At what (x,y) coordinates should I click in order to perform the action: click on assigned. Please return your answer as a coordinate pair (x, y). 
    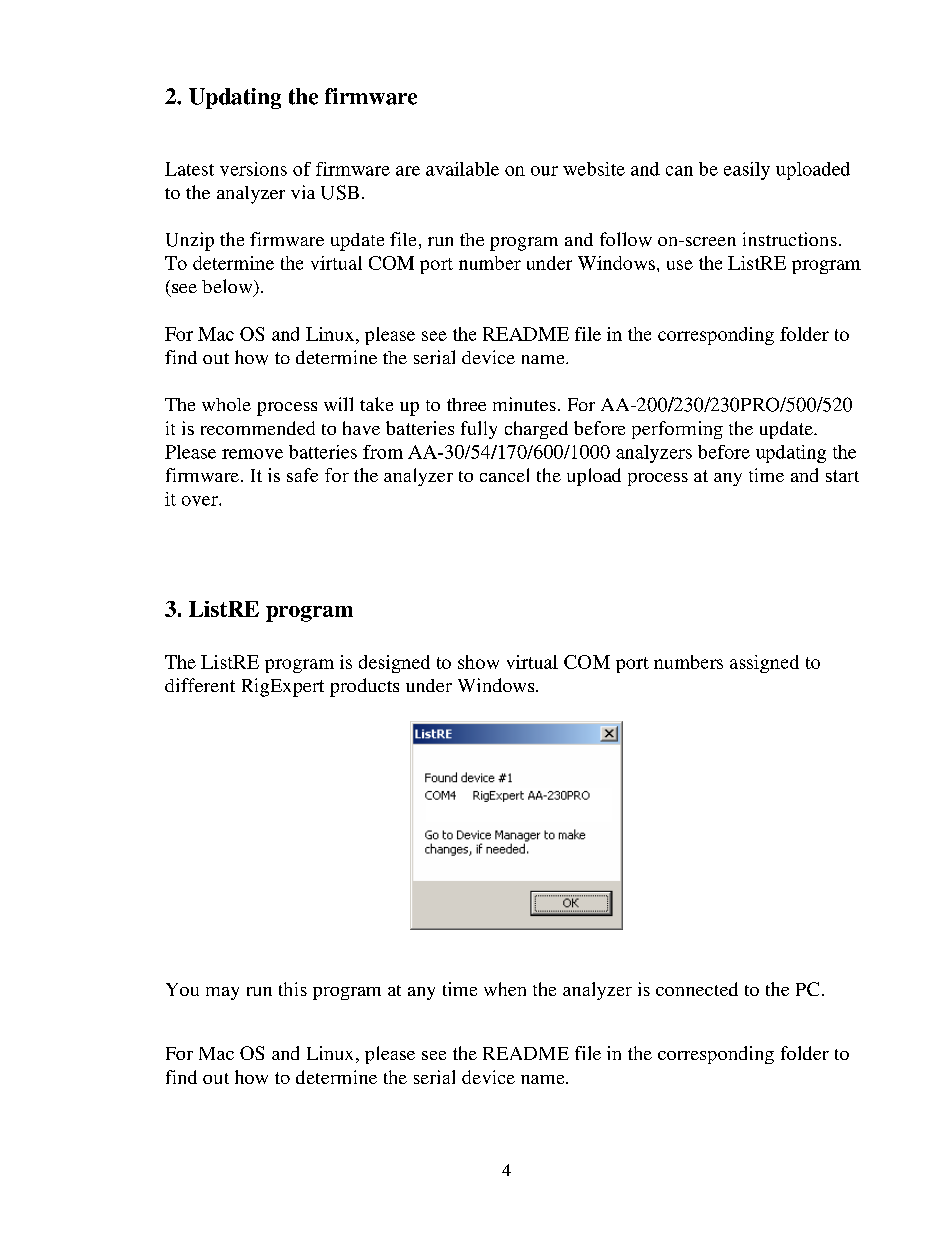
    Looking at the image, I should click on (764, 664).
